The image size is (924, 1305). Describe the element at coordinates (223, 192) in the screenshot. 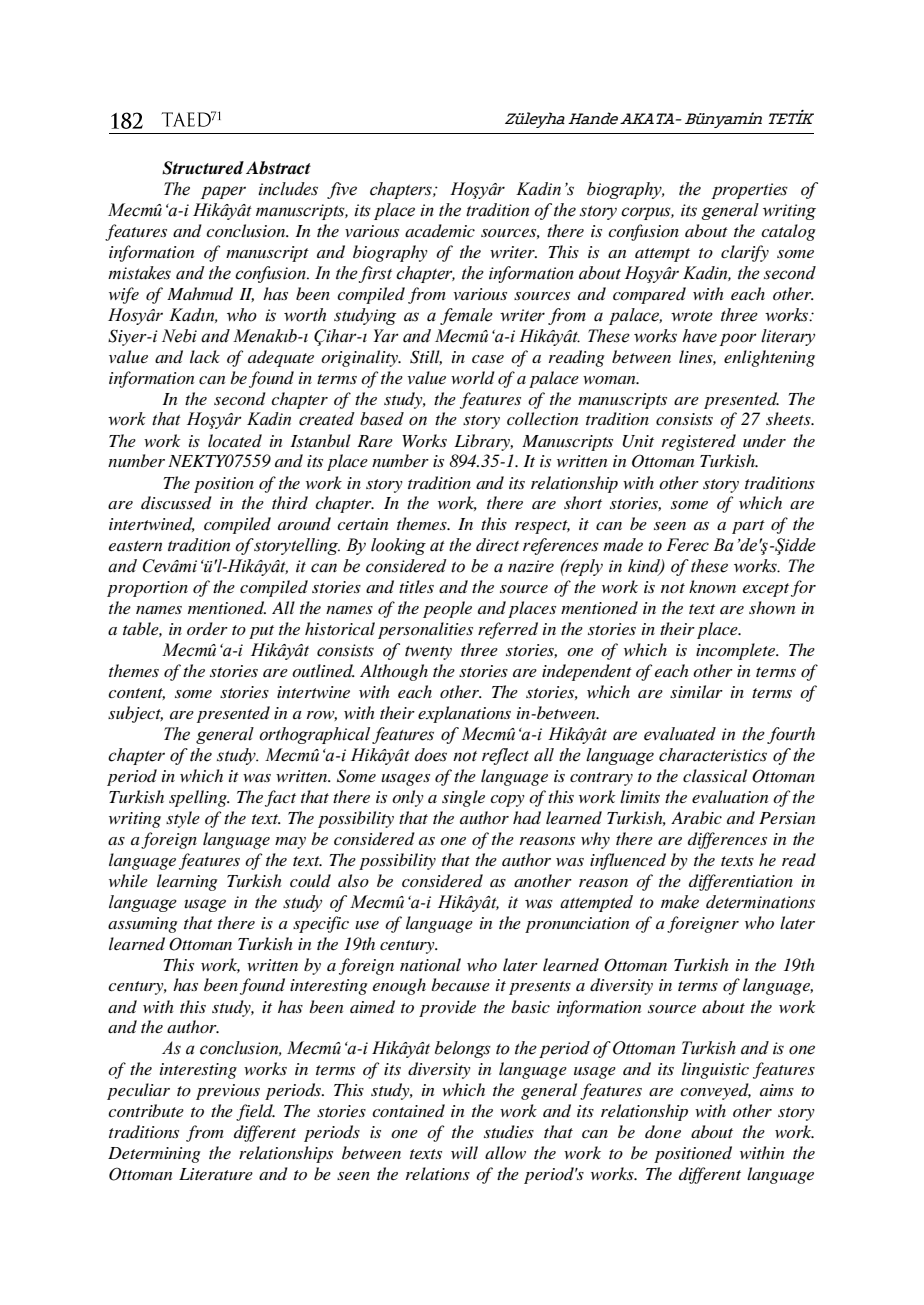

I see `paper` at that location.
